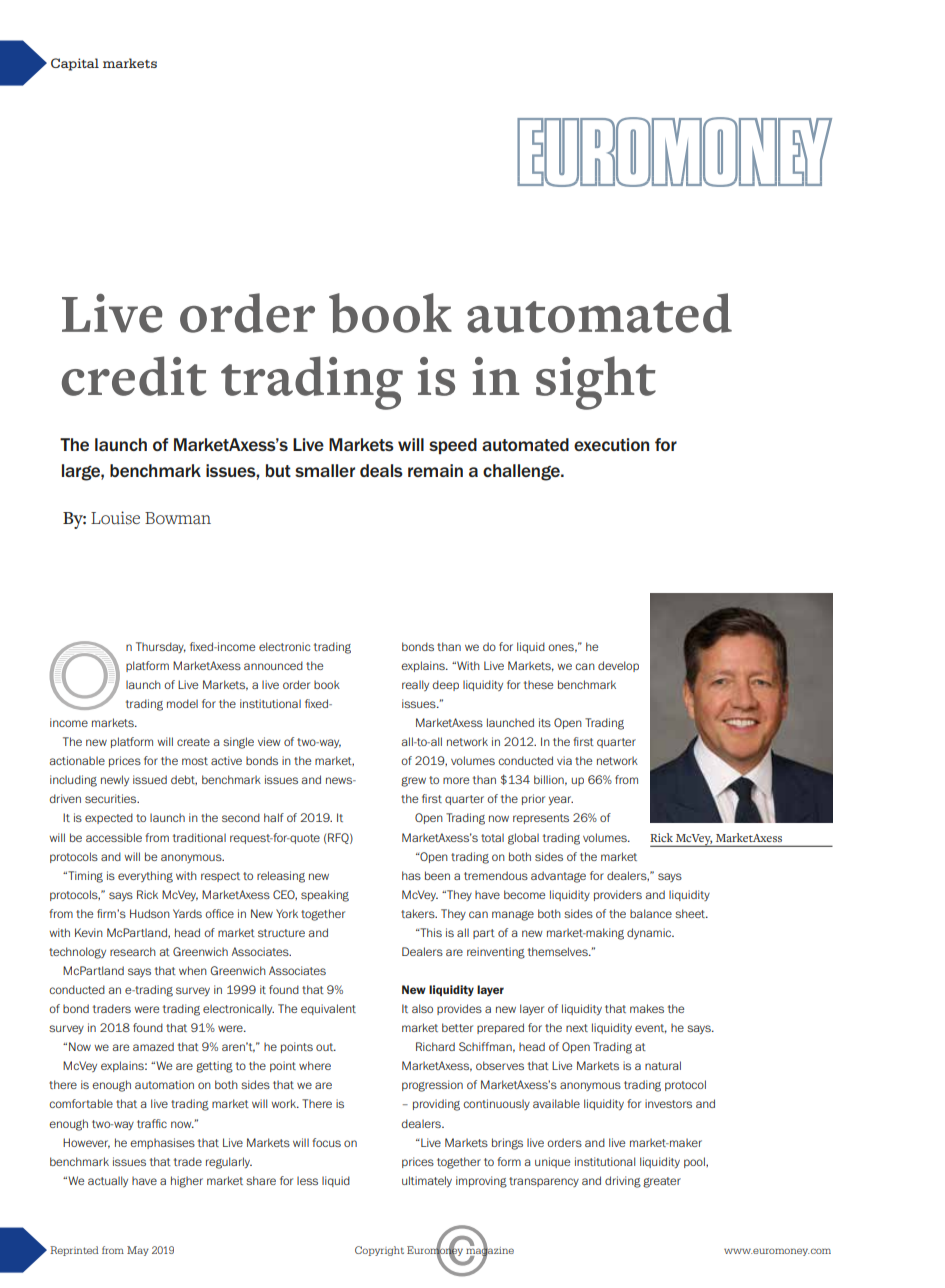  I want to click on challenge, so click(522, 472).
